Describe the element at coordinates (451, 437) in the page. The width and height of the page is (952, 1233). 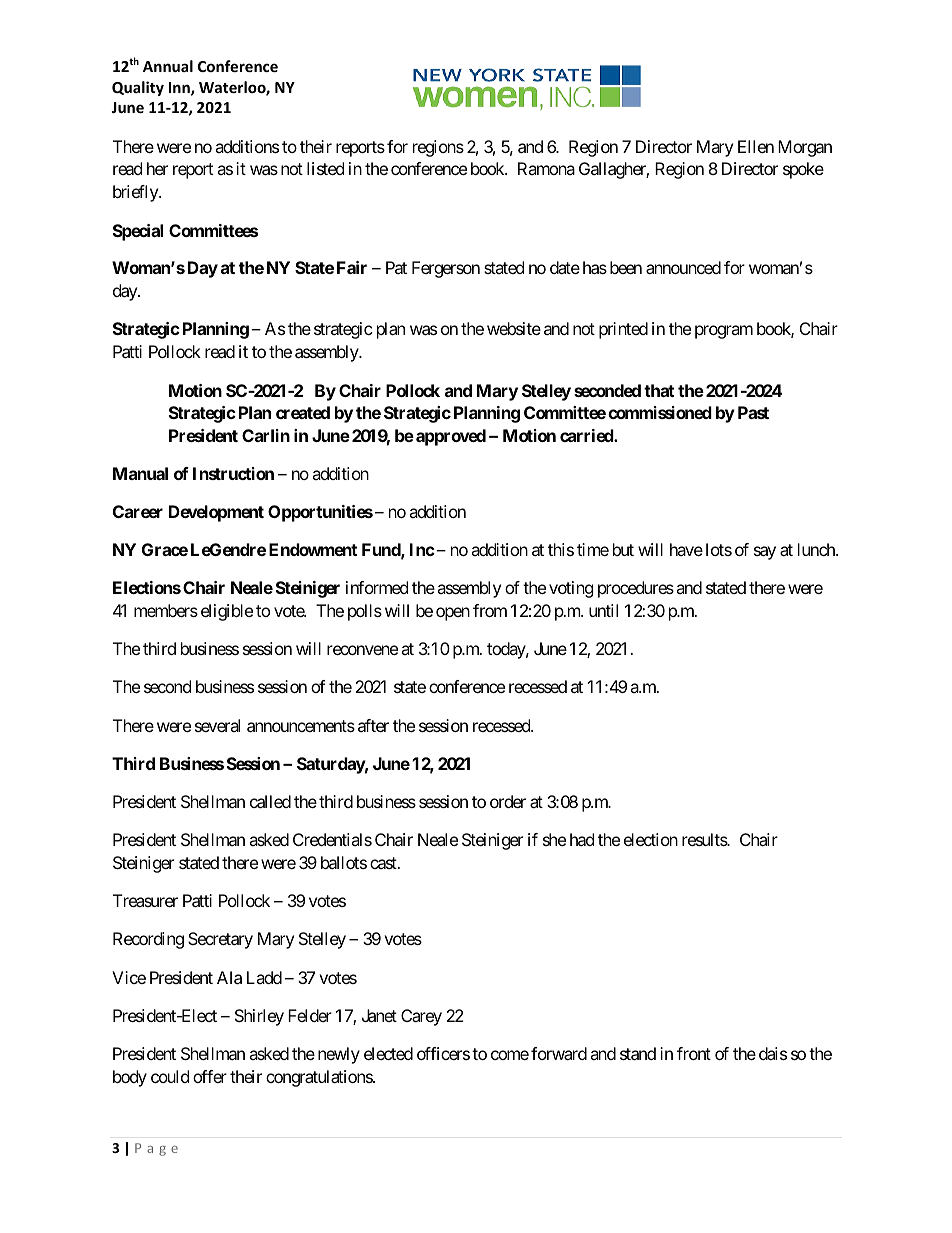
I see `approved` at that location.
